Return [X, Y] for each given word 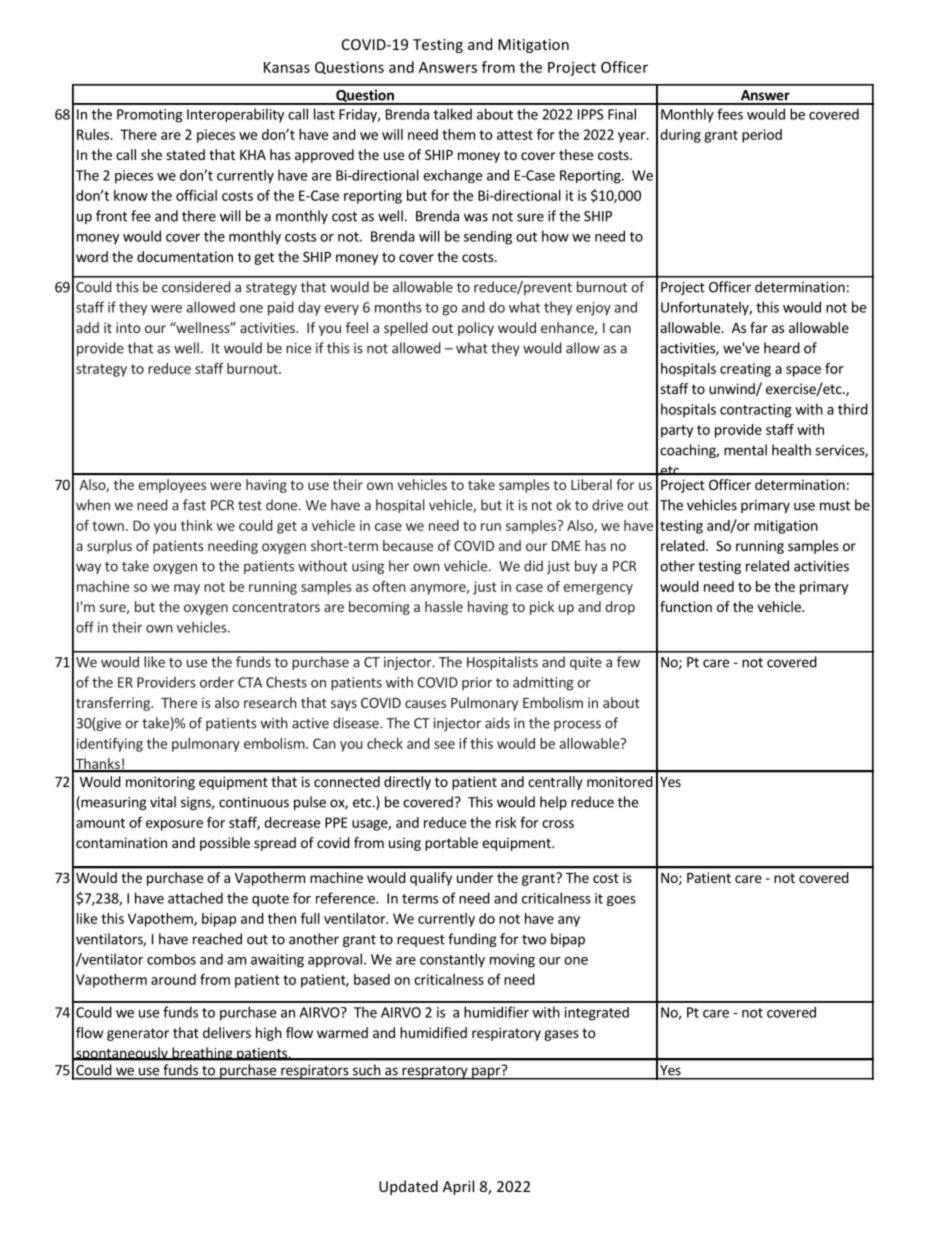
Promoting [150, 116]
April [458, 1187]
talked [453, 114]
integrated [597, 1014]
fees [730, 114]
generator [138, 1034]
